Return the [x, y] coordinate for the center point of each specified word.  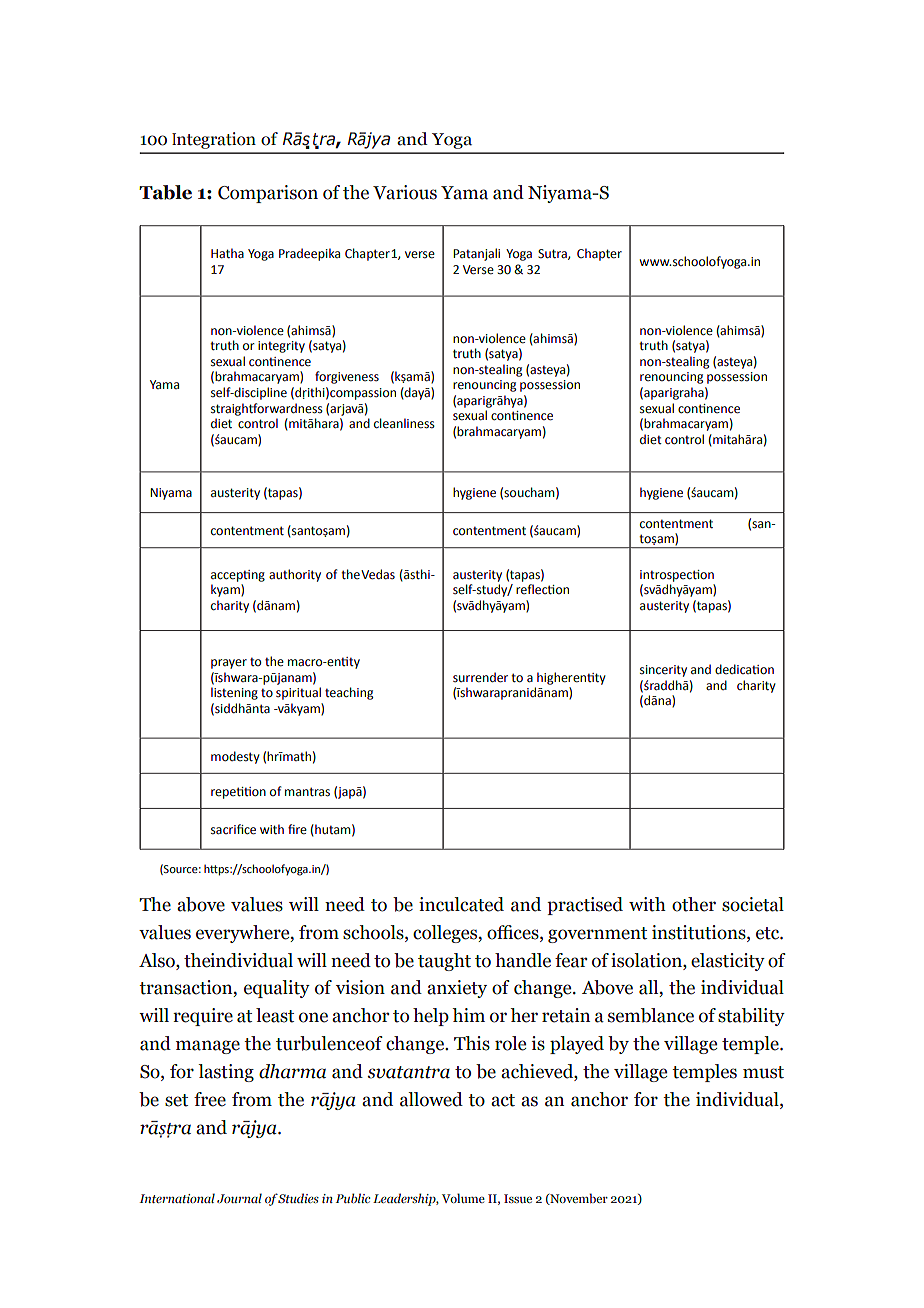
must [763, 1072]
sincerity [663, 671]
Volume [463, 1198]
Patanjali [476, 254]
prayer [229, 664]
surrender [480, 677]
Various [405, 192]
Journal [239, 1198]
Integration [214, 140]
